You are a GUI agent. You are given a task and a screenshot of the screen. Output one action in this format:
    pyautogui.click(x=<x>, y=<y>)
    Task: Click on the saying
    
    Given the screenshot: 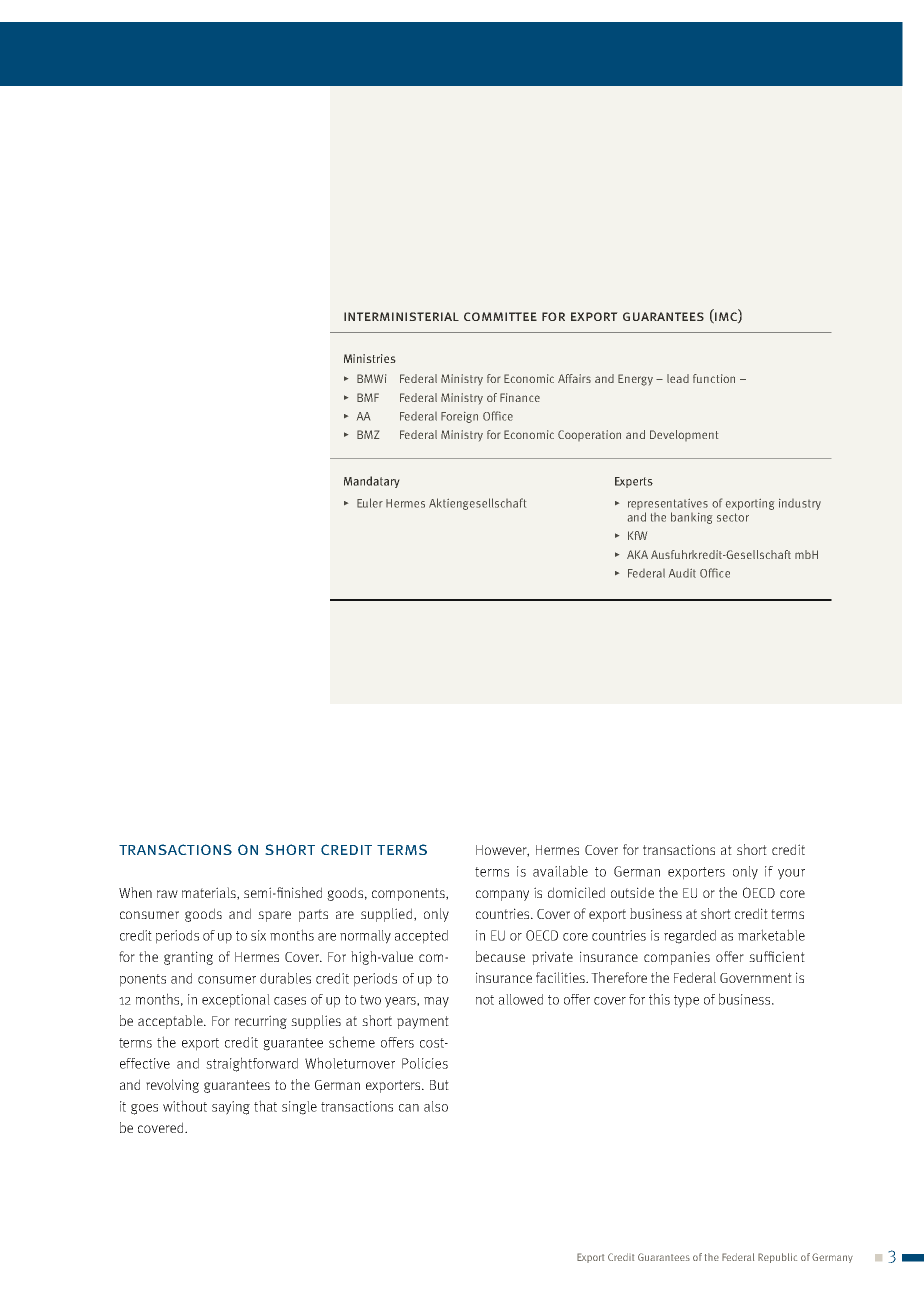 What is the action you would take?
    pyautogui.click(x=231, y=1108)
